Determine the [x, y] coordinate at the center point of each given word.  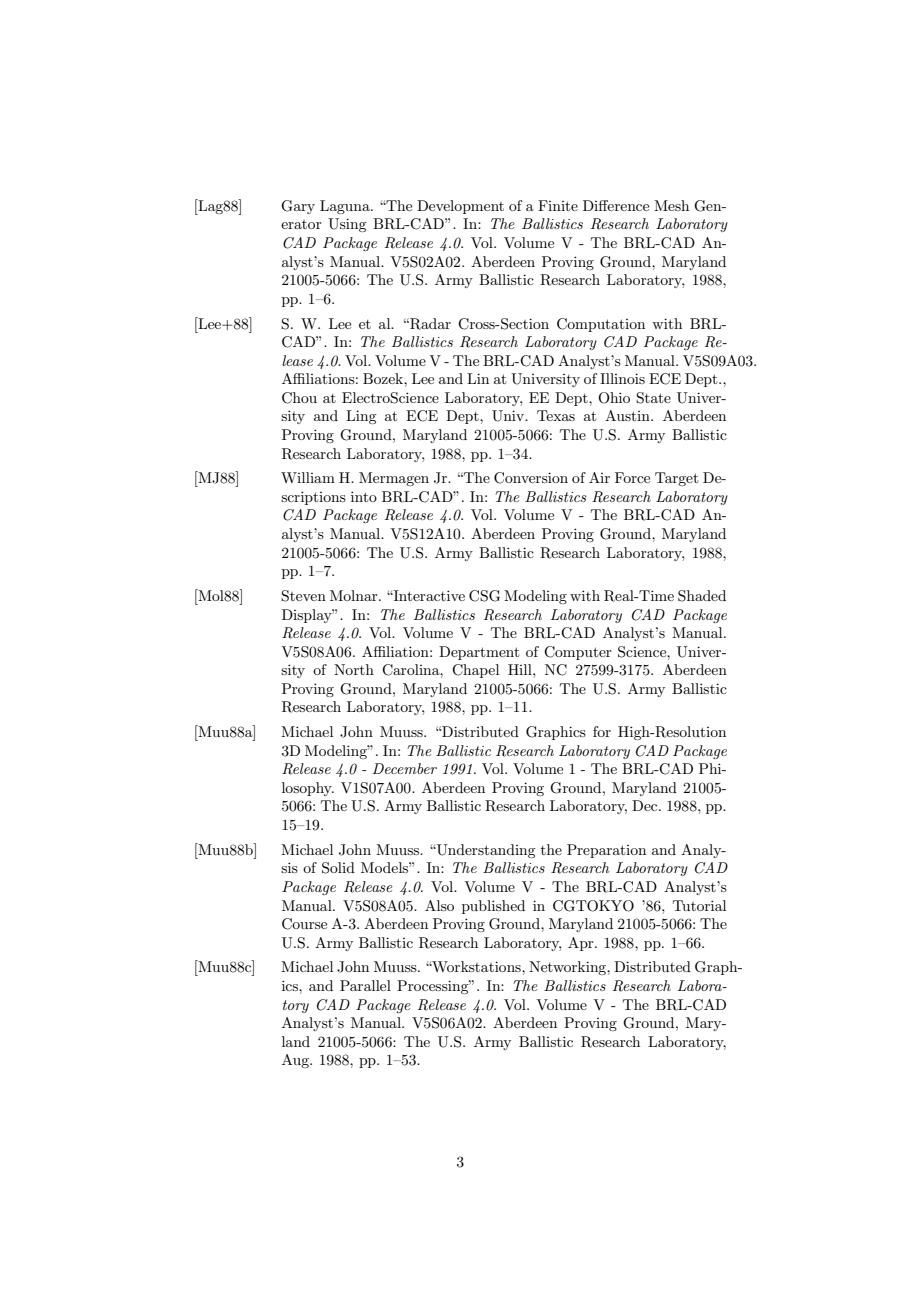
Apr [582, 944]
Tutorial [699, 905]
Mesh [671, 205]
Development [460, 207]
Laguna [346, 207]
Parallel [365, 985]
